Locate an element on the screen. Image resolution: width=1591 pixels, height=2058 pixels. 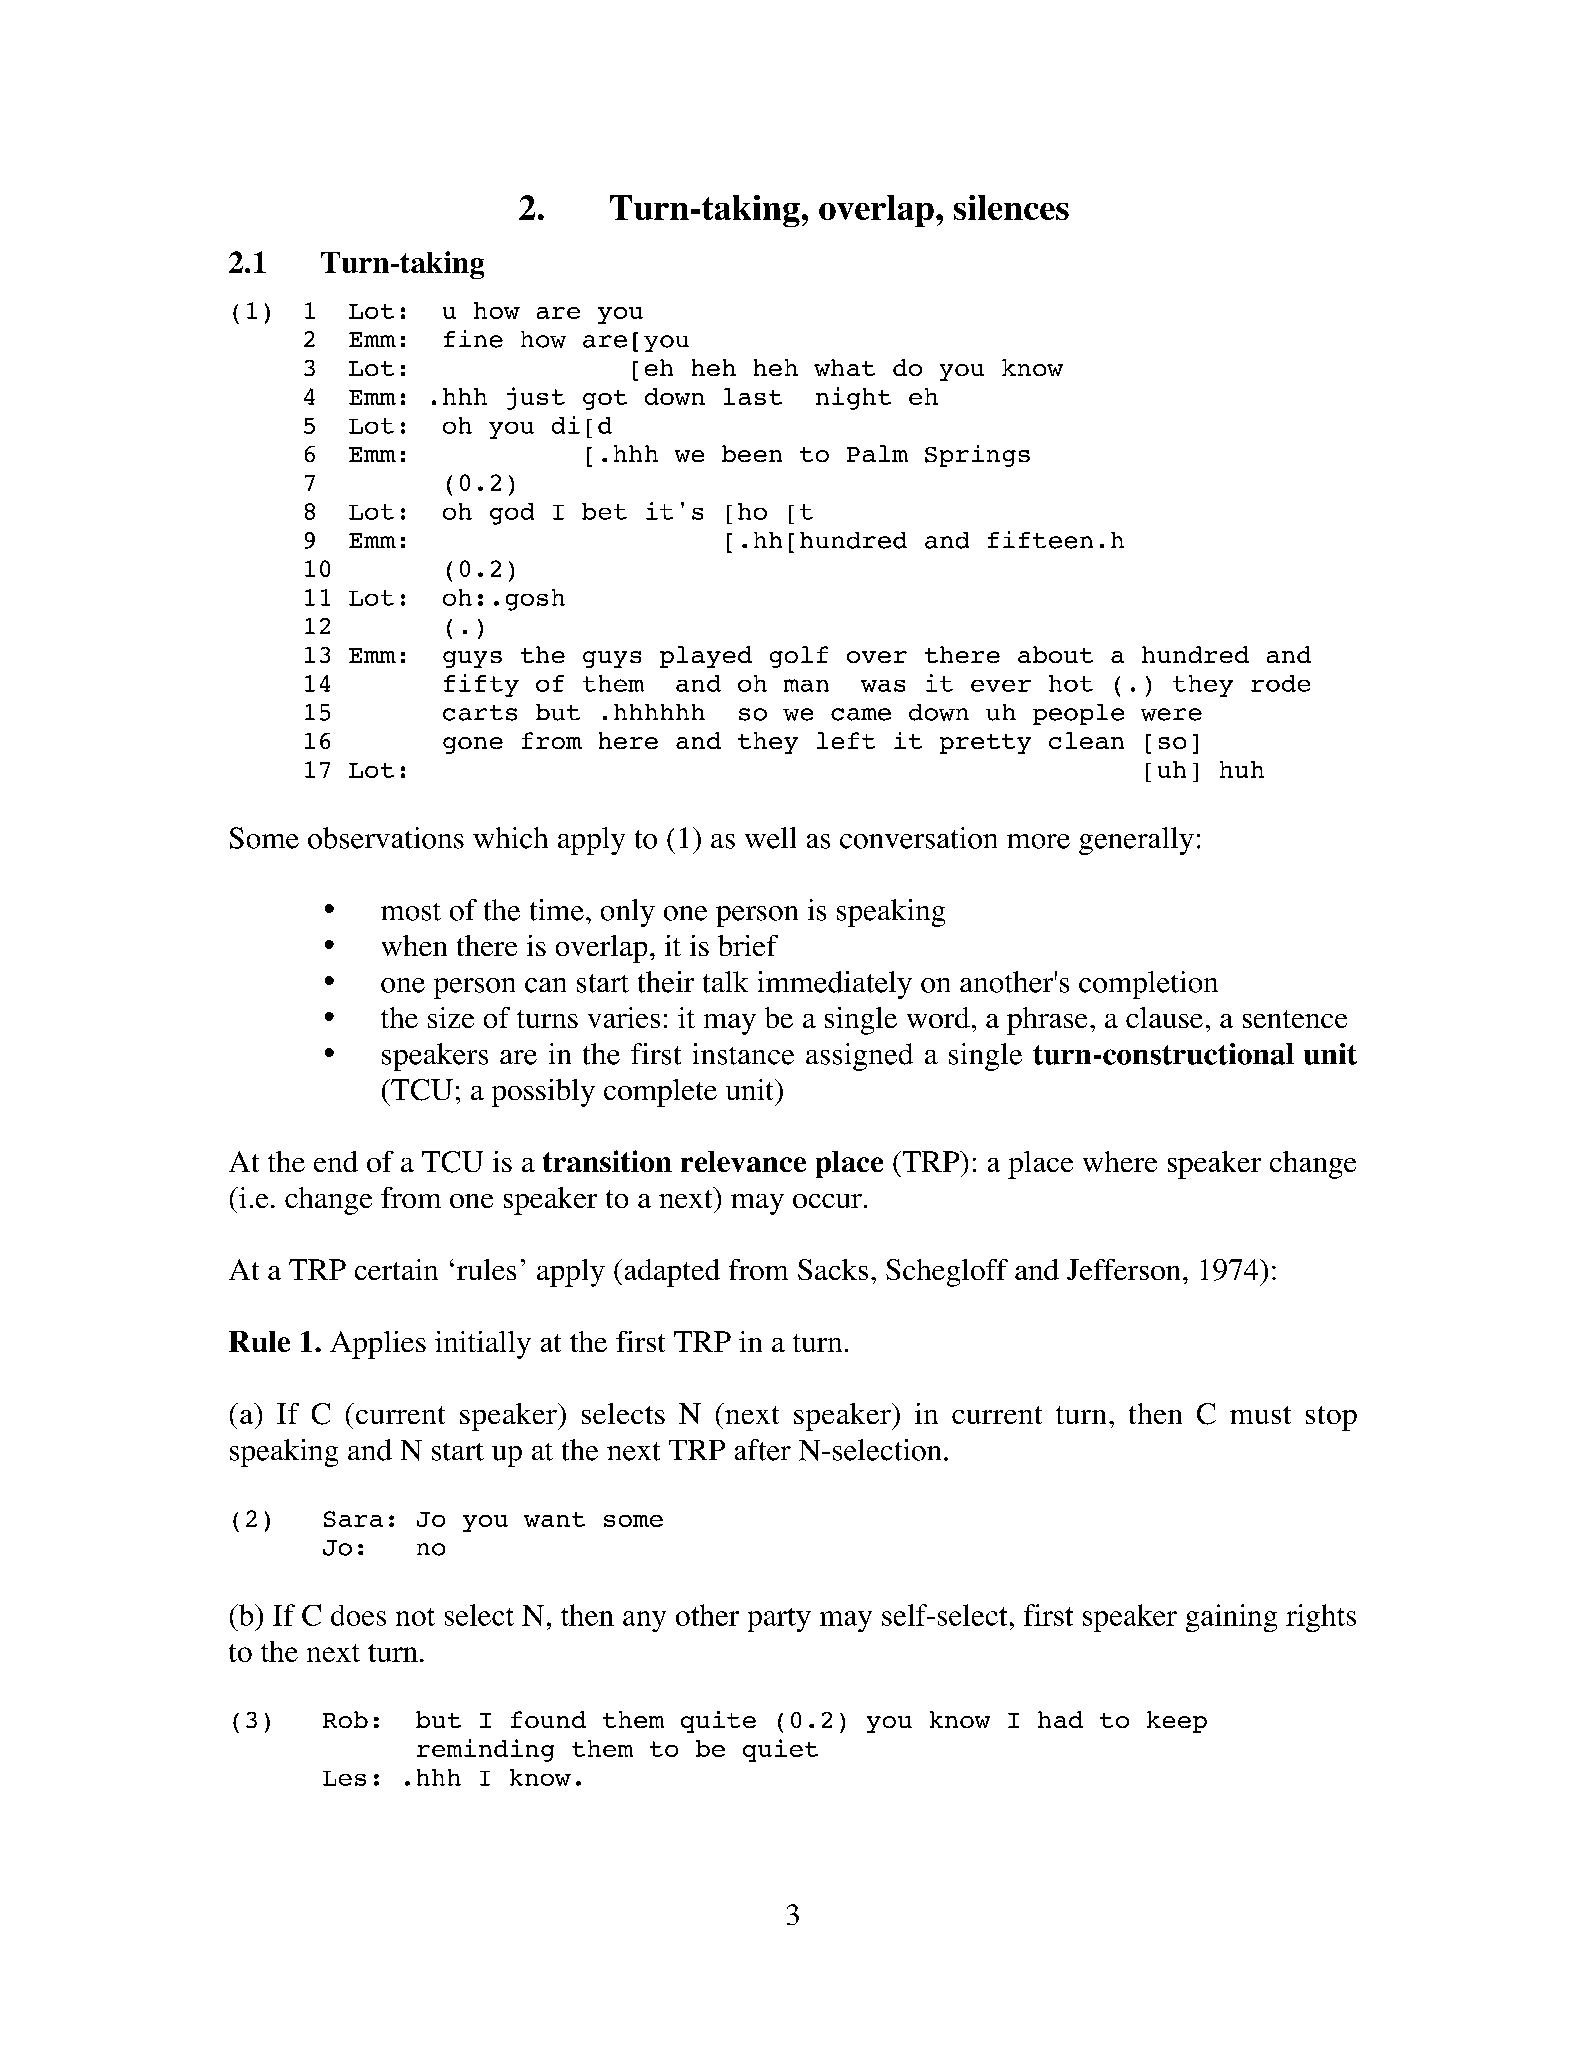
left is located at coordinates (846, 740).
